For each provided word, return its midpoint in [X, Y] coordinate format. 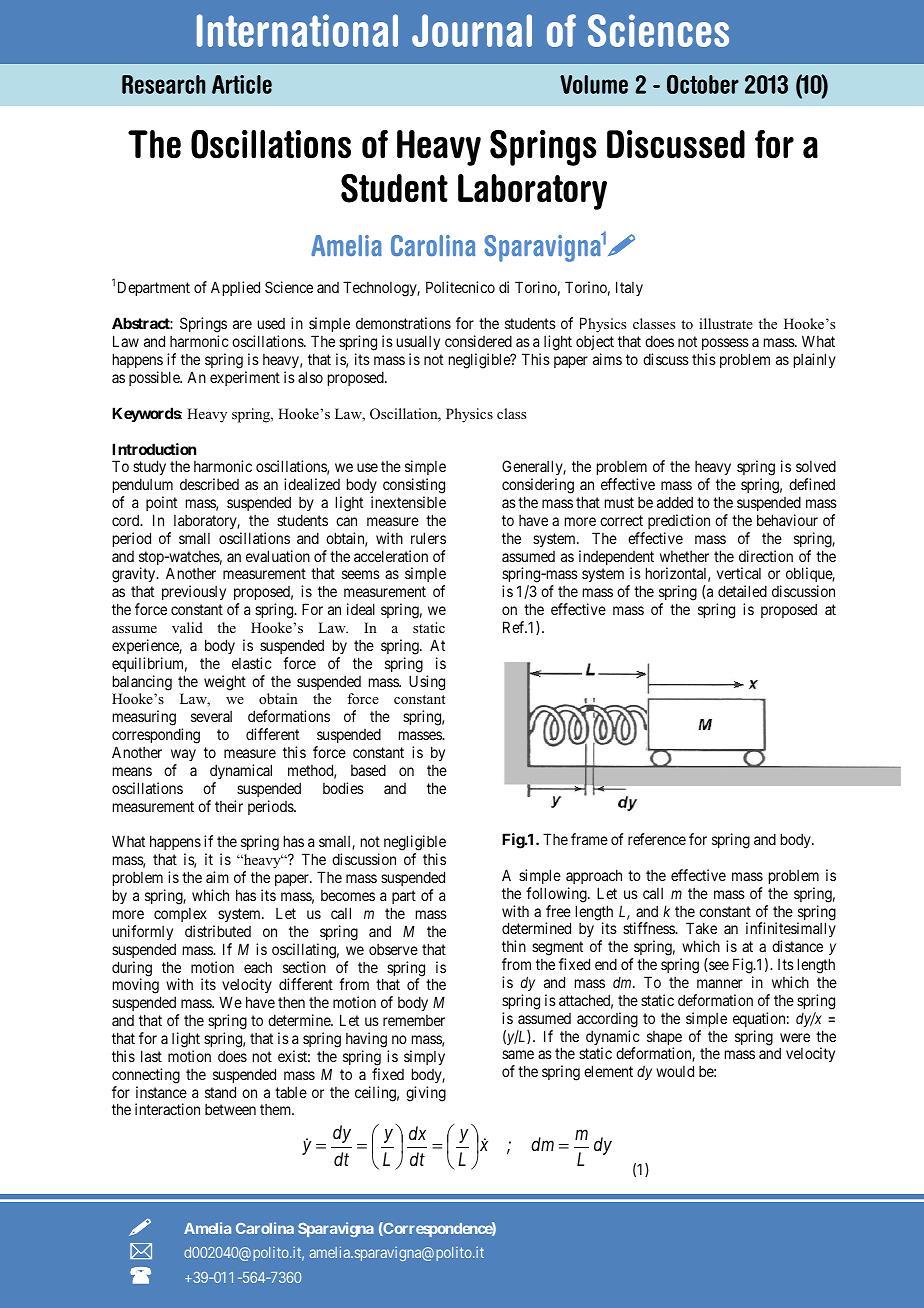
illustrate [726, 323]
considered [478, 341]
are [242, 324]
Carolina [265, 1228]
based [368, 770]
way [183, 755]
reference [657, 839]
